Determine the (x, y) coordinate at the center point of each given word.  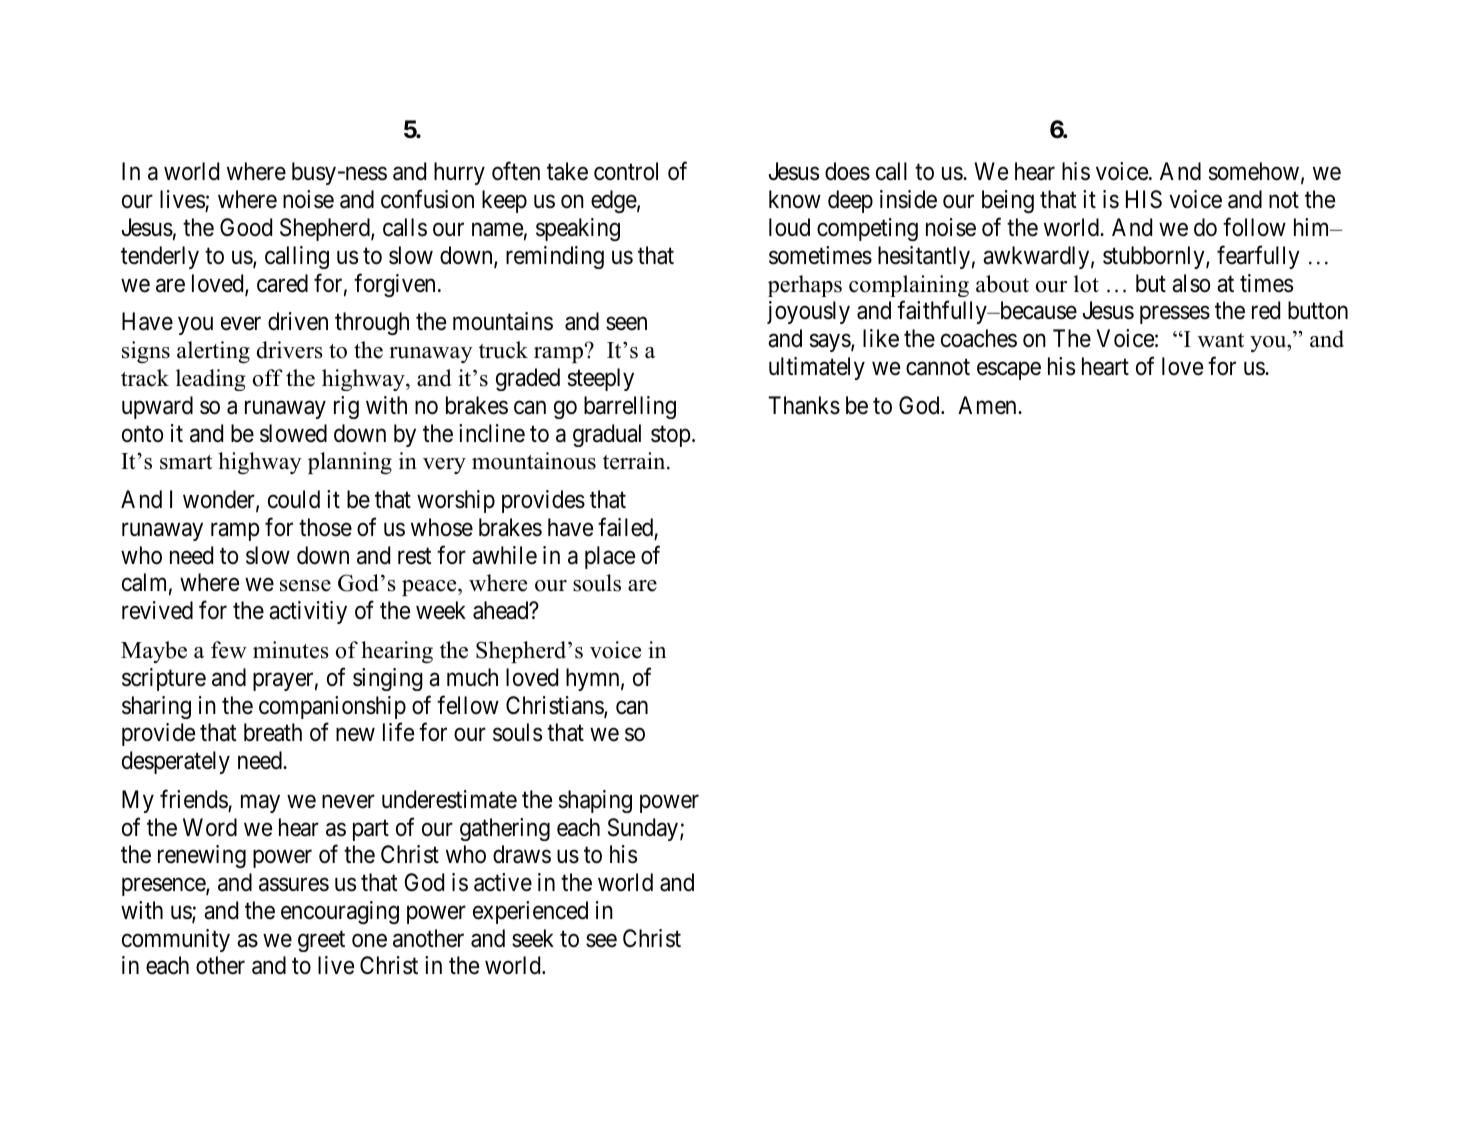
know (795, 199)
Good (246, 227)
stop (671, 436)
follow (1254, 227)
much (472, 677)
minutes (291, 650)
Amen (988, 405)
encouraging (340, 912)
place (610, 557)
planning (350, 463)
